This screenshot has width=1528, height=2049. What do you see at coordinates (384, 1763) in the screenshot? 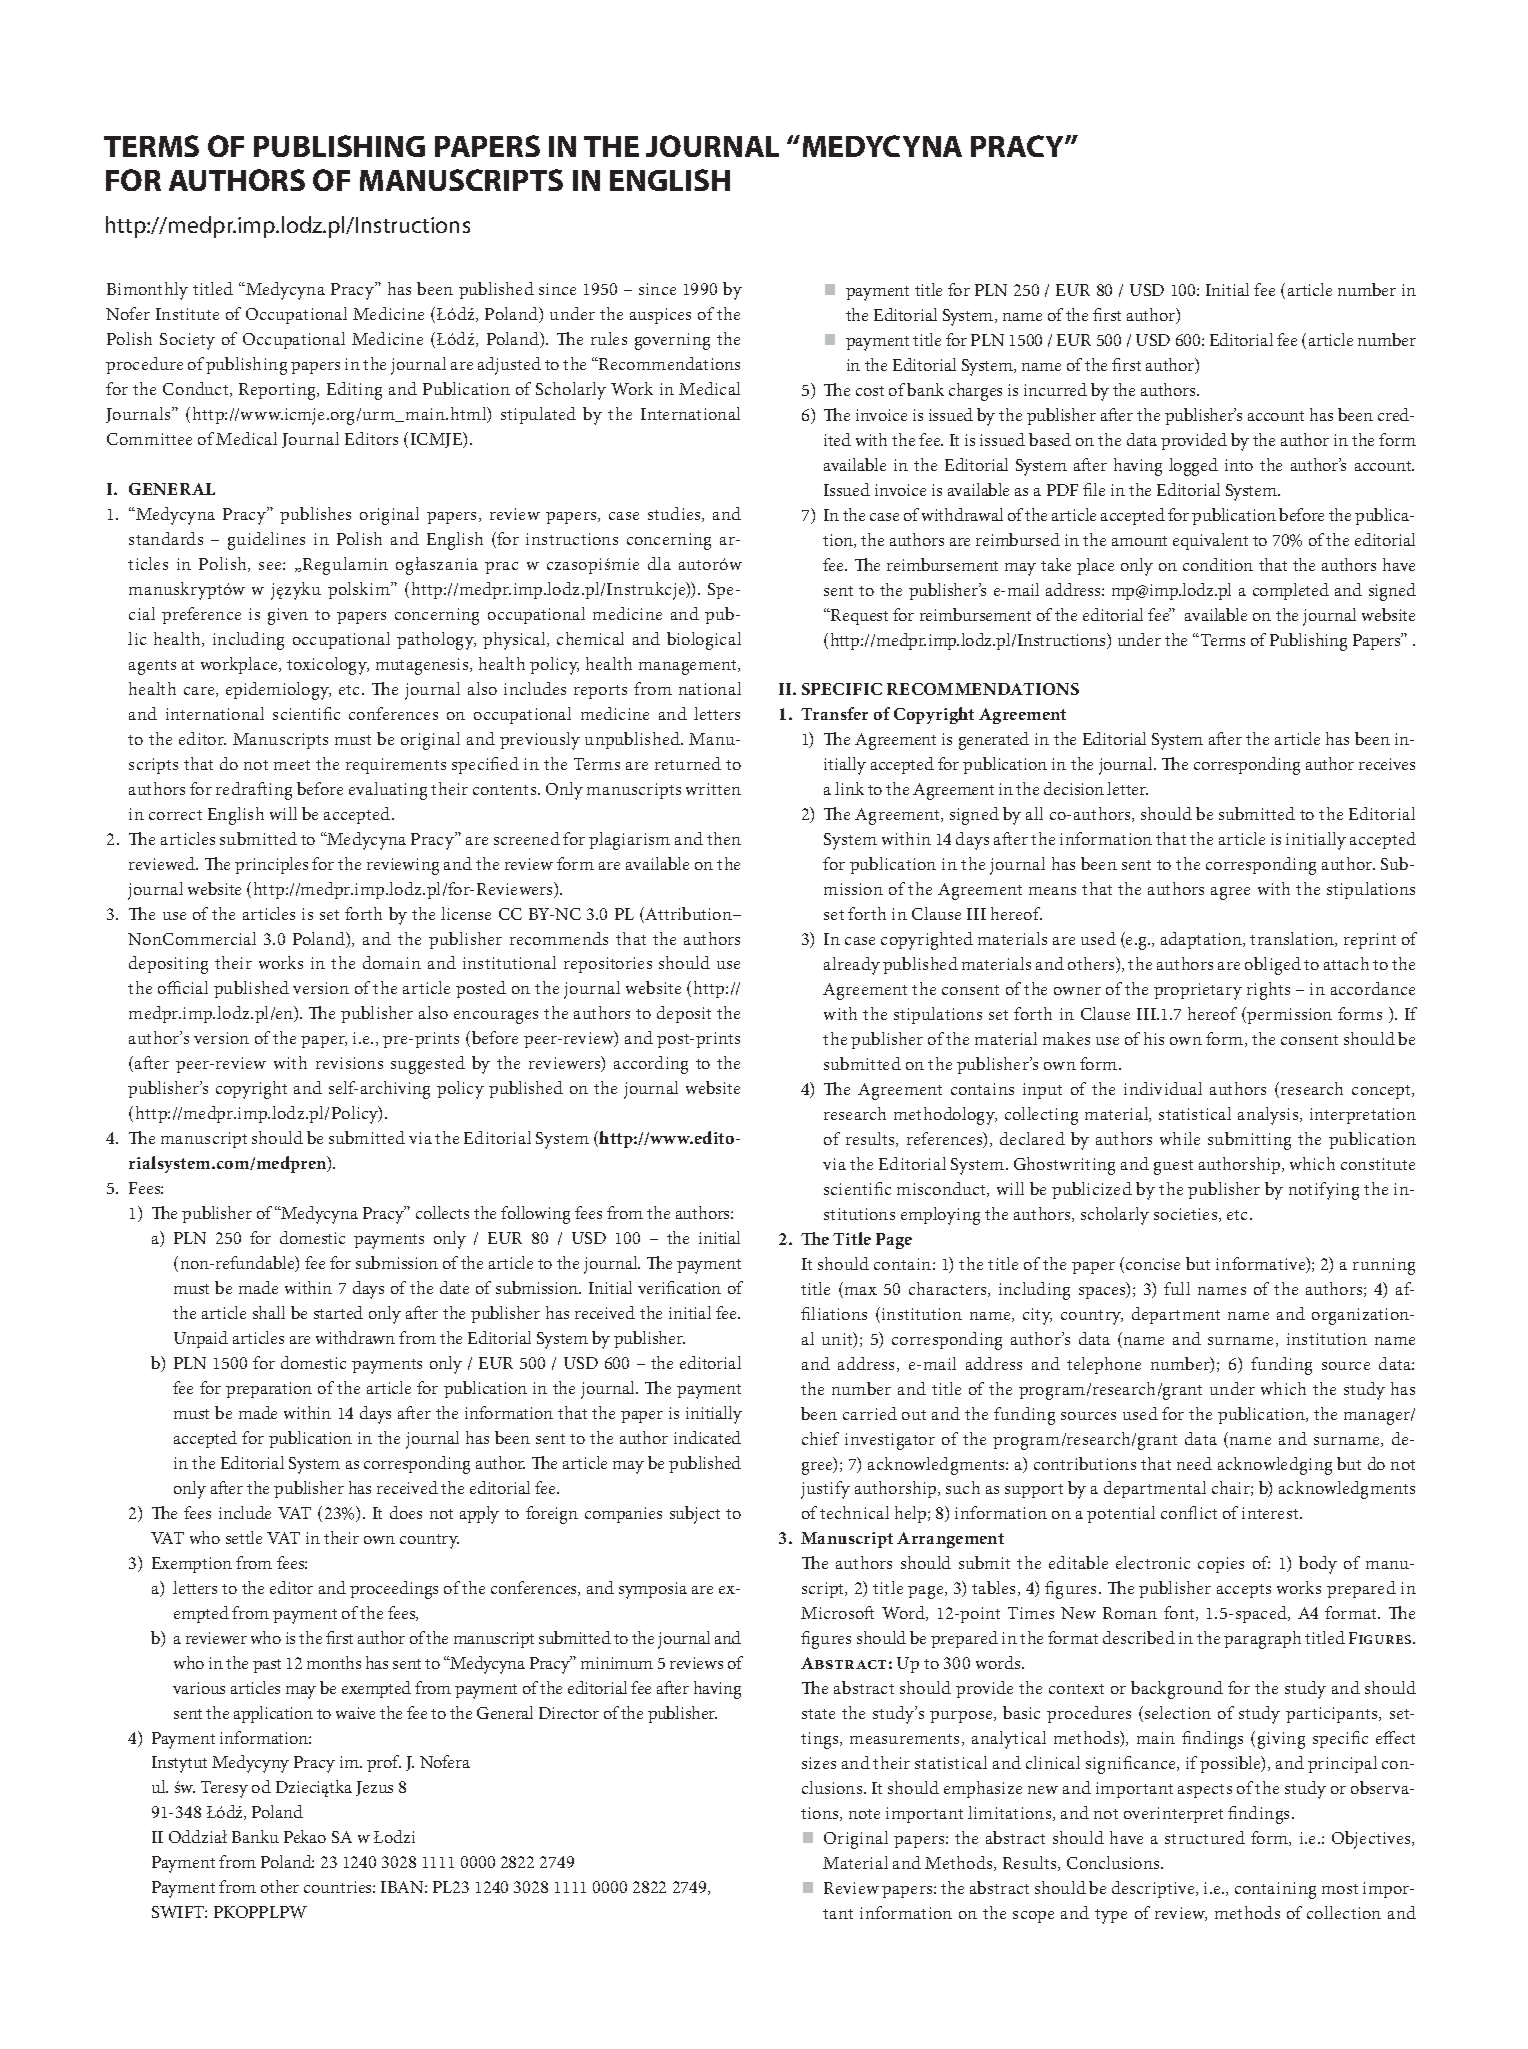
I see `prof` at bounding box center [384, 1763].
